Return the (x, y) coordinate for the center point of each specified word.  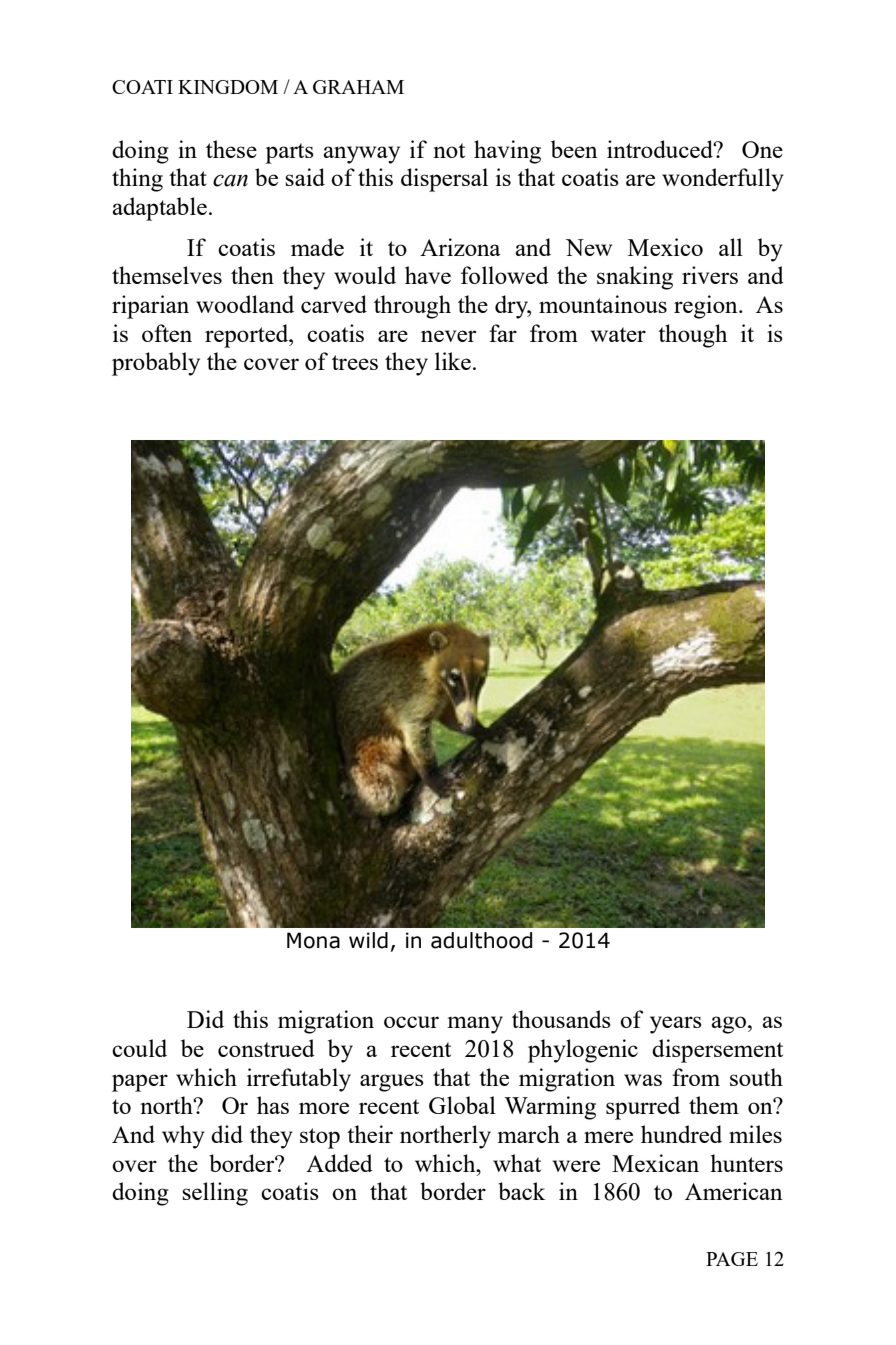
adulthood (481, 940)
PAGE (732, 1259)
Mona (313, 940)
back (521, 1191)
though (692, 336)
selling (215, 1194)
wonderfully (723, 180)
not (449, 150)
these (231, 149)
